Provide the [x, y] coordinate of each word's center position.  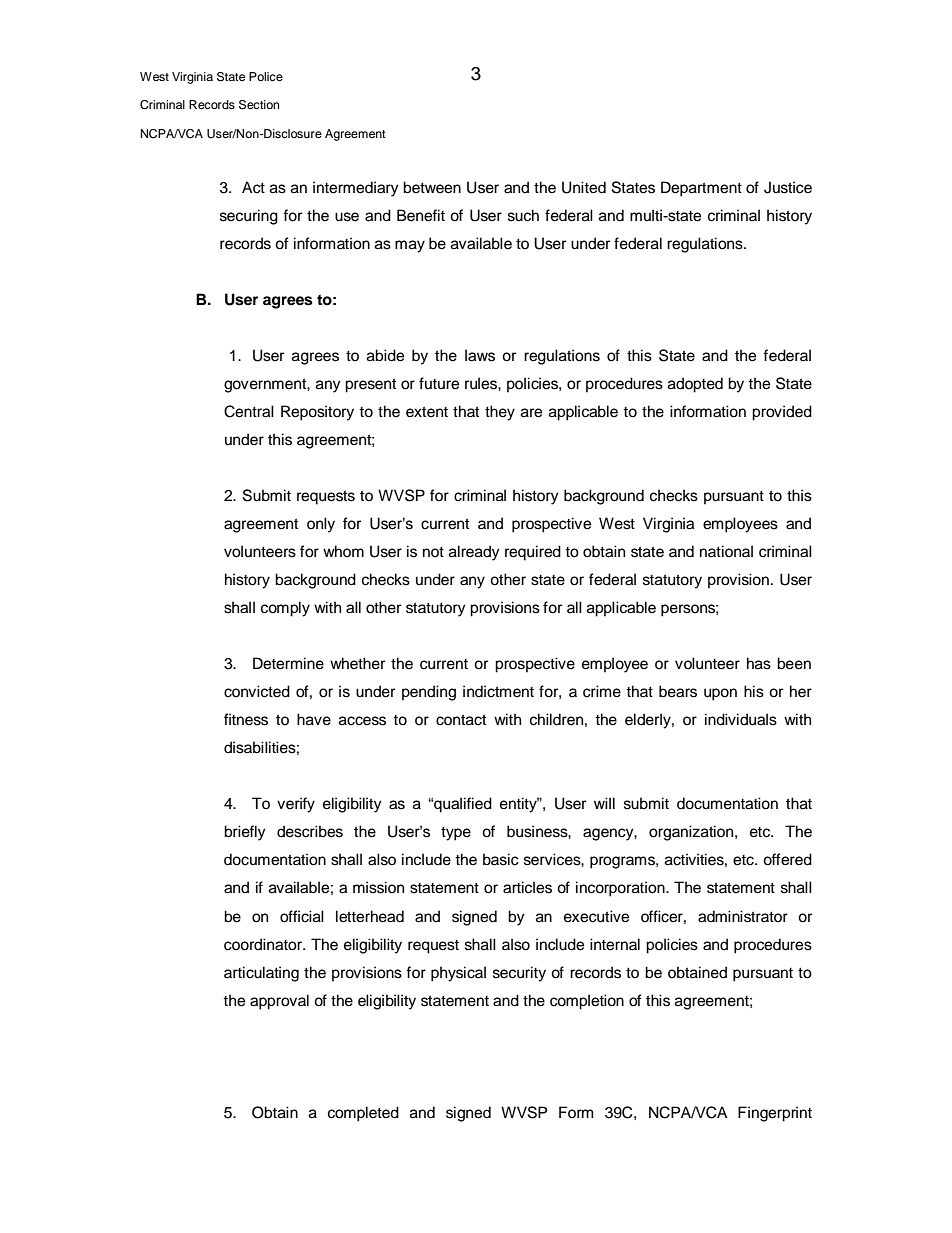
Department [701, 189]
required [533, 553]
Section [259, 105]
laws [480, 355]
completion [587, 1002]
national [726, 551]
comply [285, 609]
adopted [695, 385]
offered [787, 859]
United [584, 187]
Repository [317, 413]
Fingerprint [775, 1114]
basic [501, 859]
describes [310, 831]
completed [363, 1114]
